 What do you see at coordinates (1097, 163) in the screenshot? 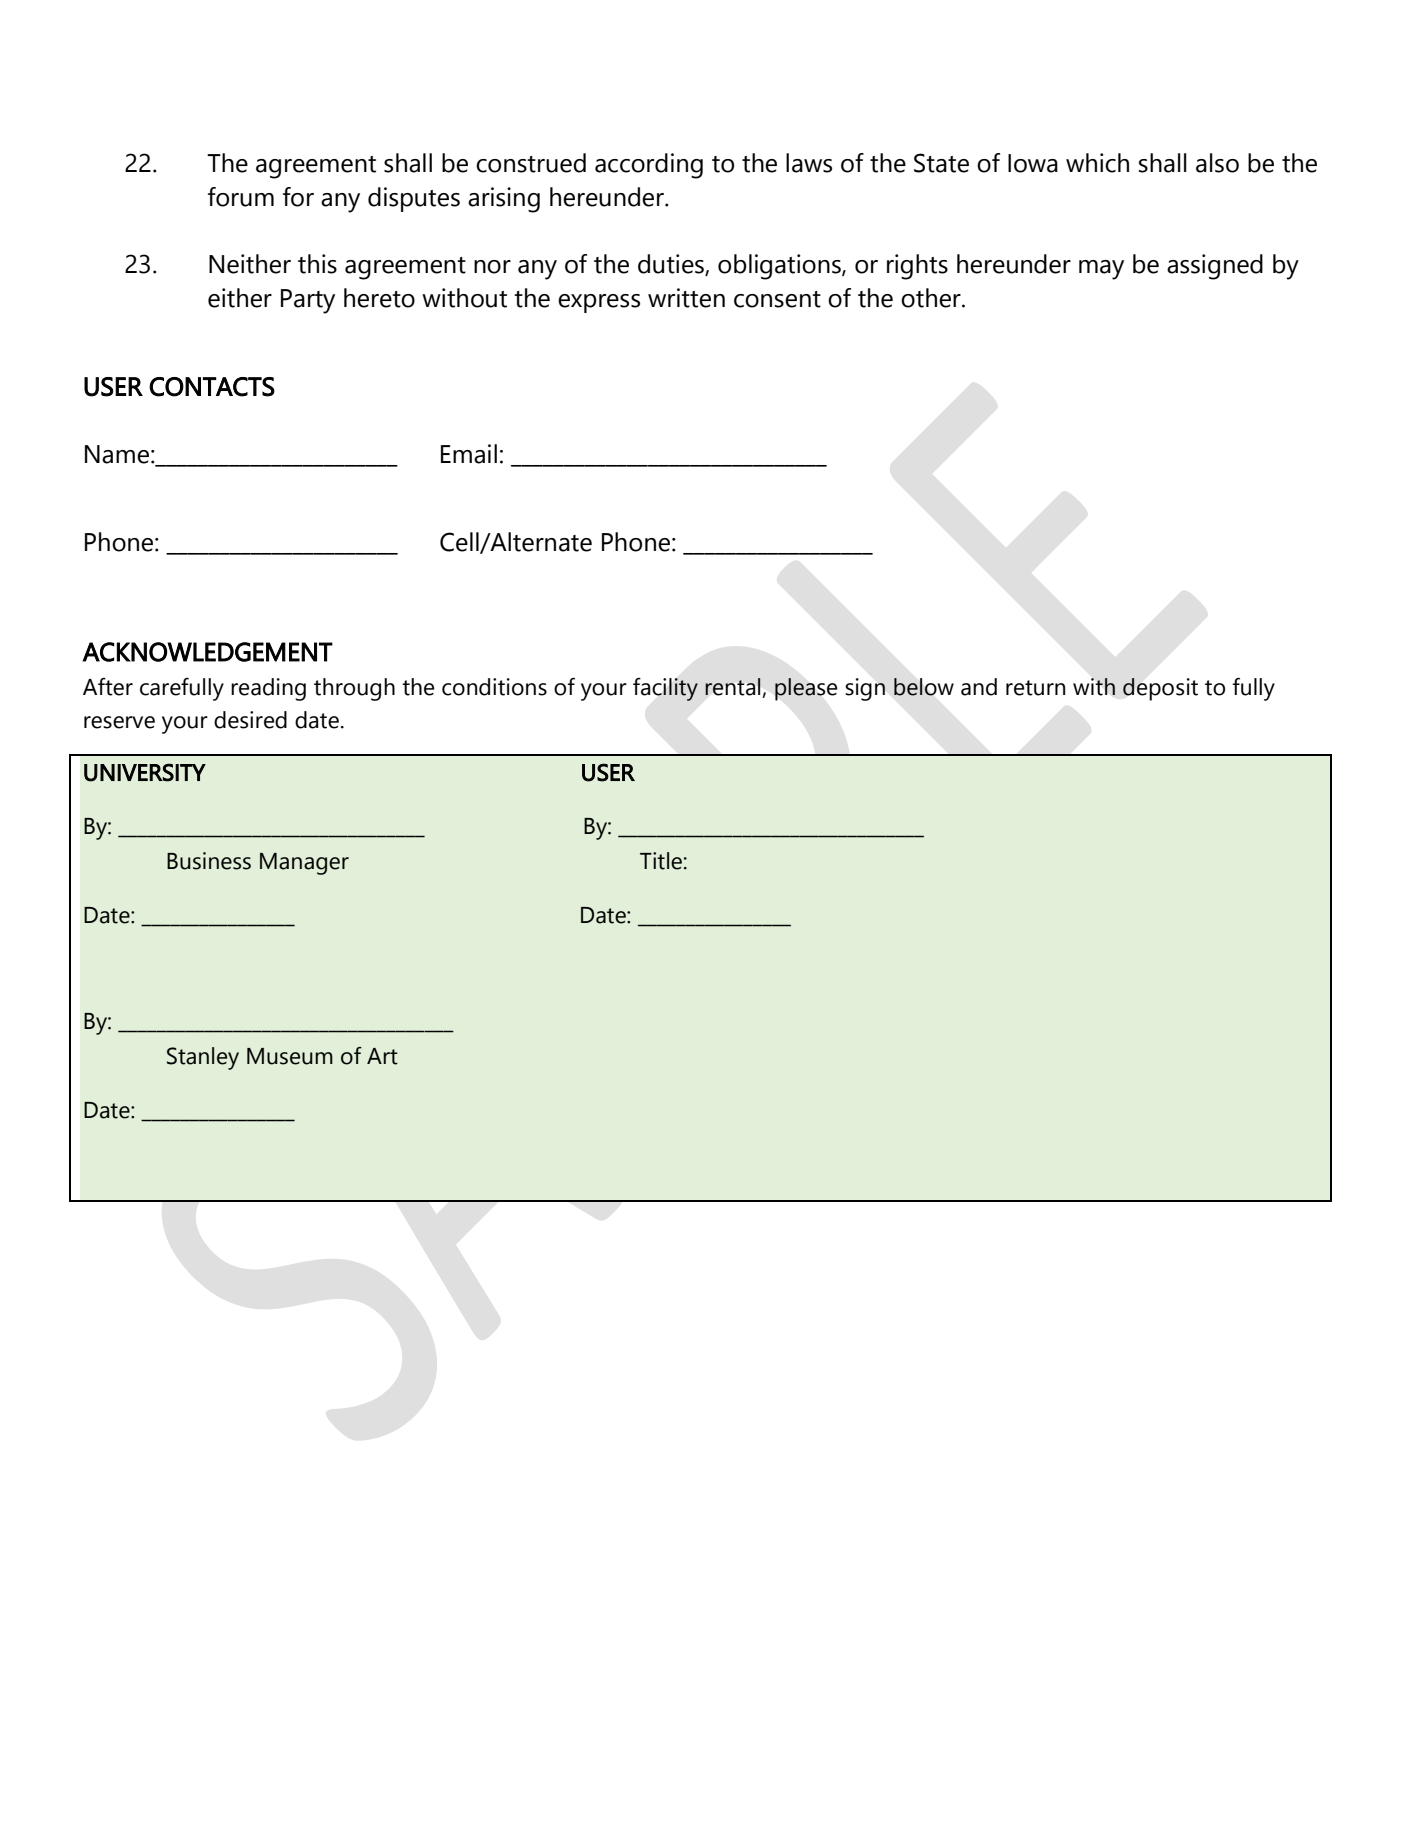
I see `which` at bounding box center [1097, 163].
